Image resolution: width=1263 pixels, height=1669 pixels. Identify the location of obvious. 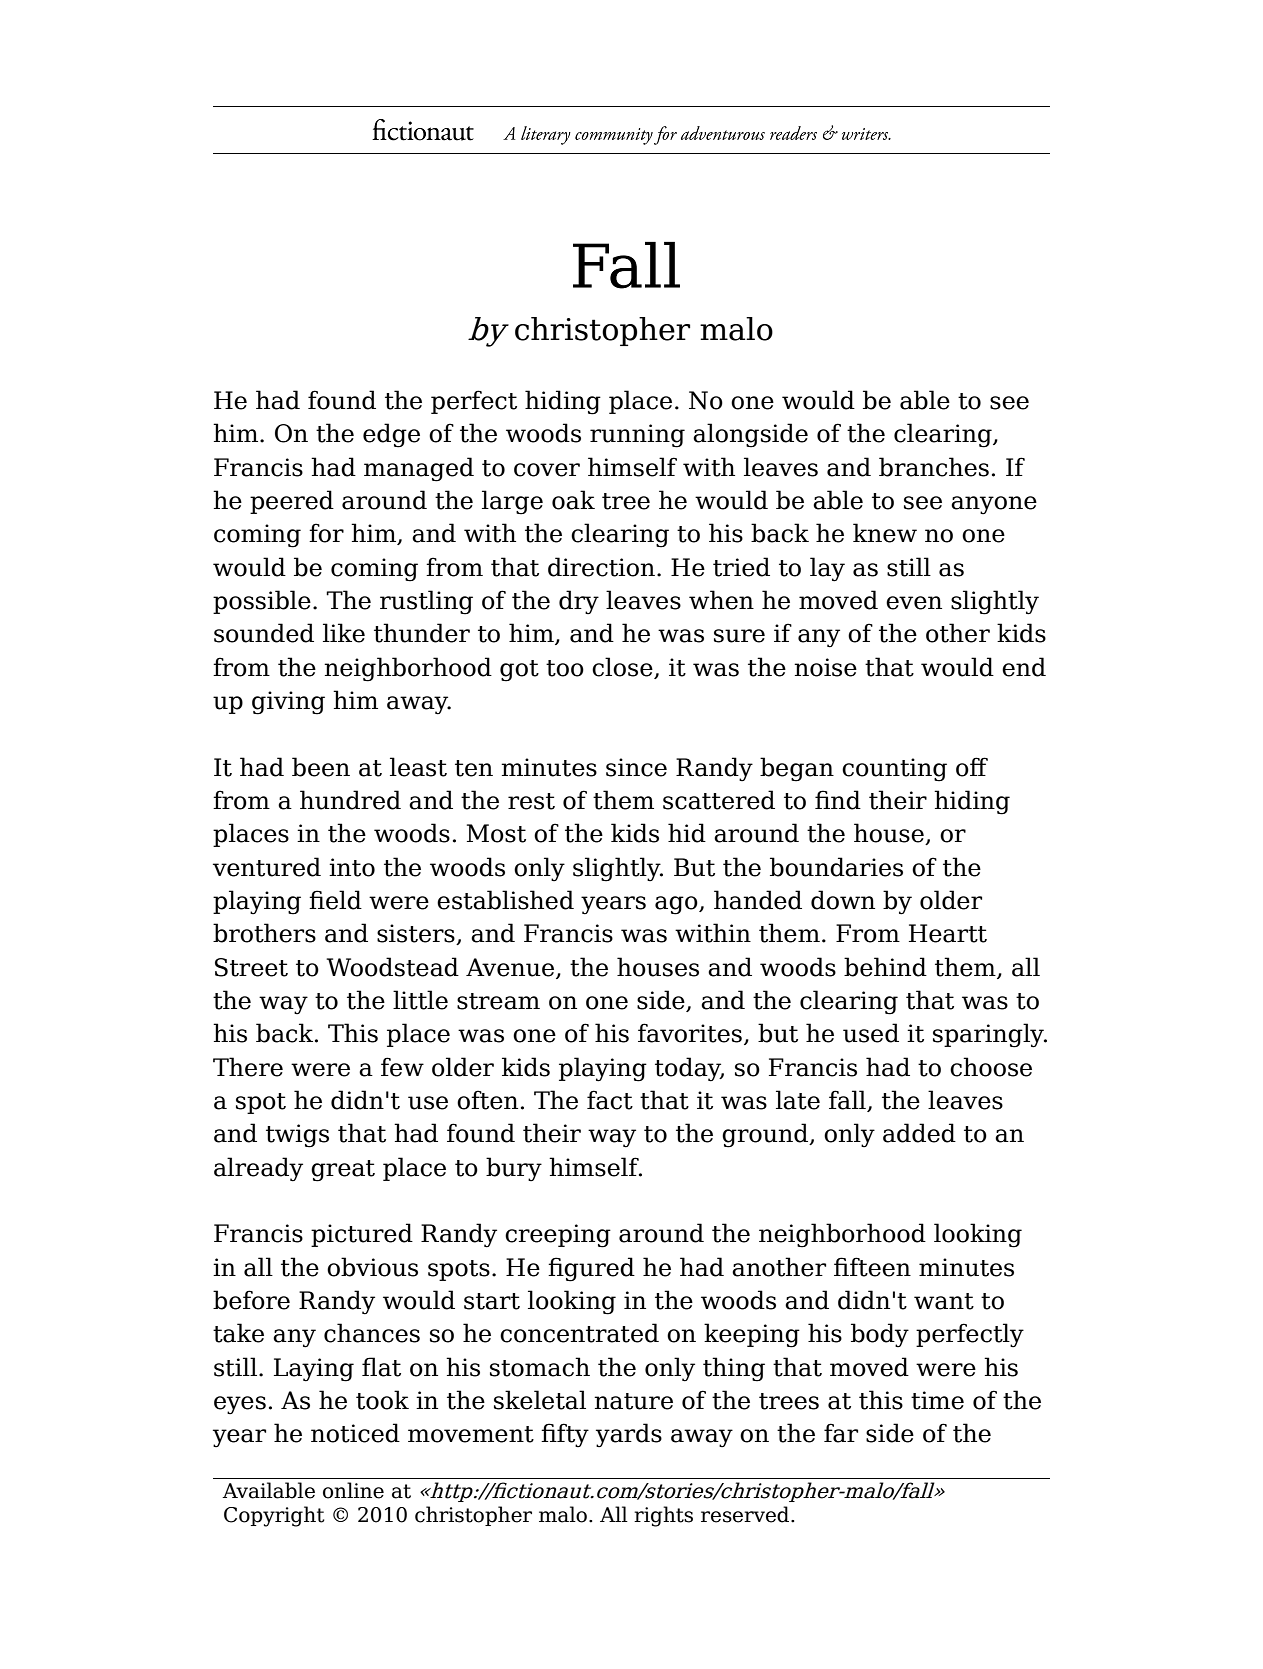
(372, 1267).
